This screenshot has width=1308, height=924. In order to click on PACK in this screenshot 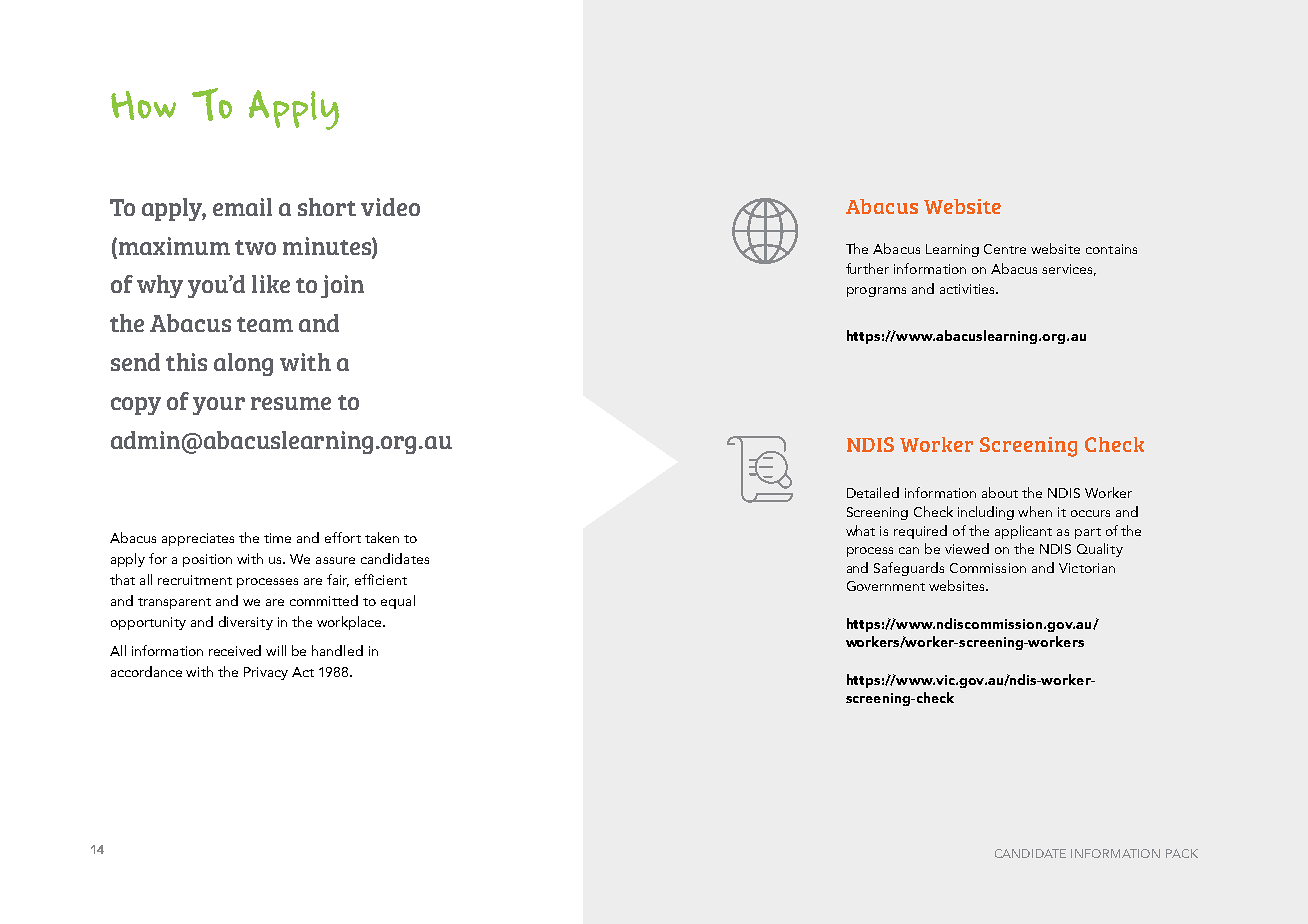, I will do `click(1182, 853)`.
